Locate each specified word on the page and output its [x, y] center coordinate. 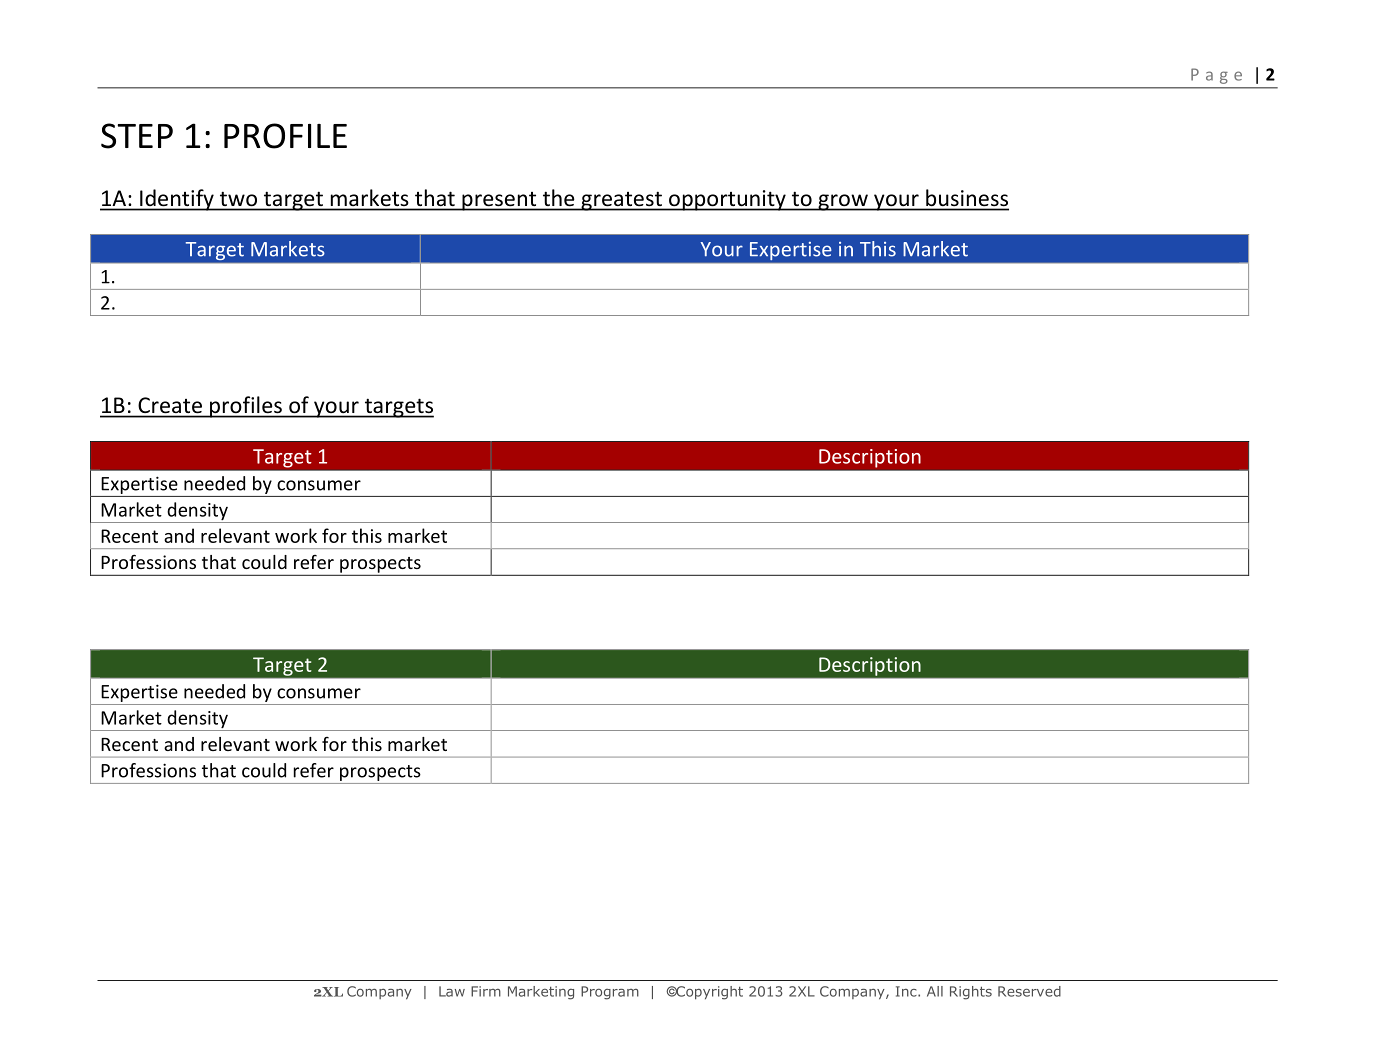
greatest [621, 201]
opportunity [727, 200]
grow [843, 202]
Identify [177, 200]
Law [452, 991]
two [238, 199]
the [558, 197]
